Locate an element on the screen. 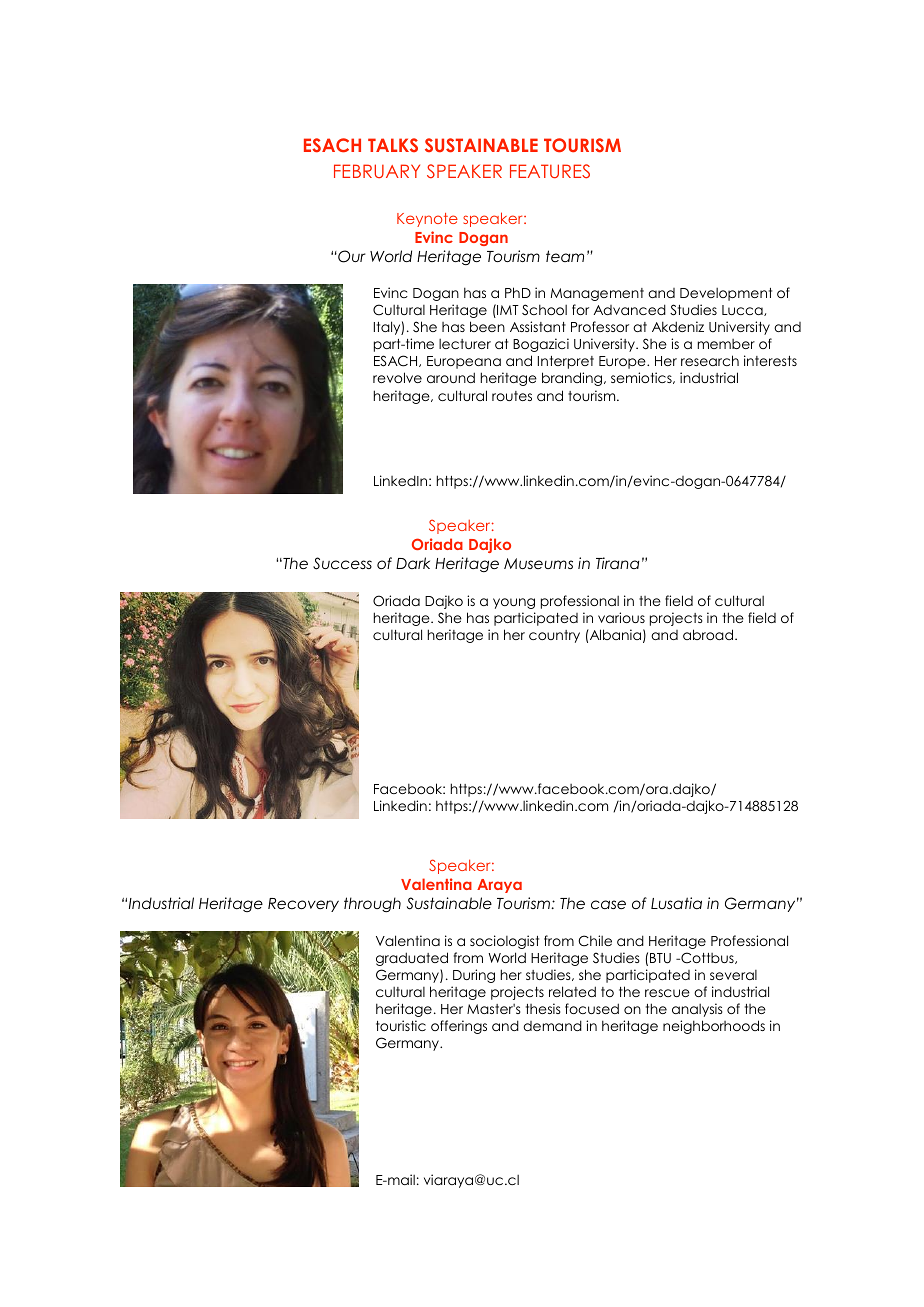  BTU is located at coordinates (660, 958).
